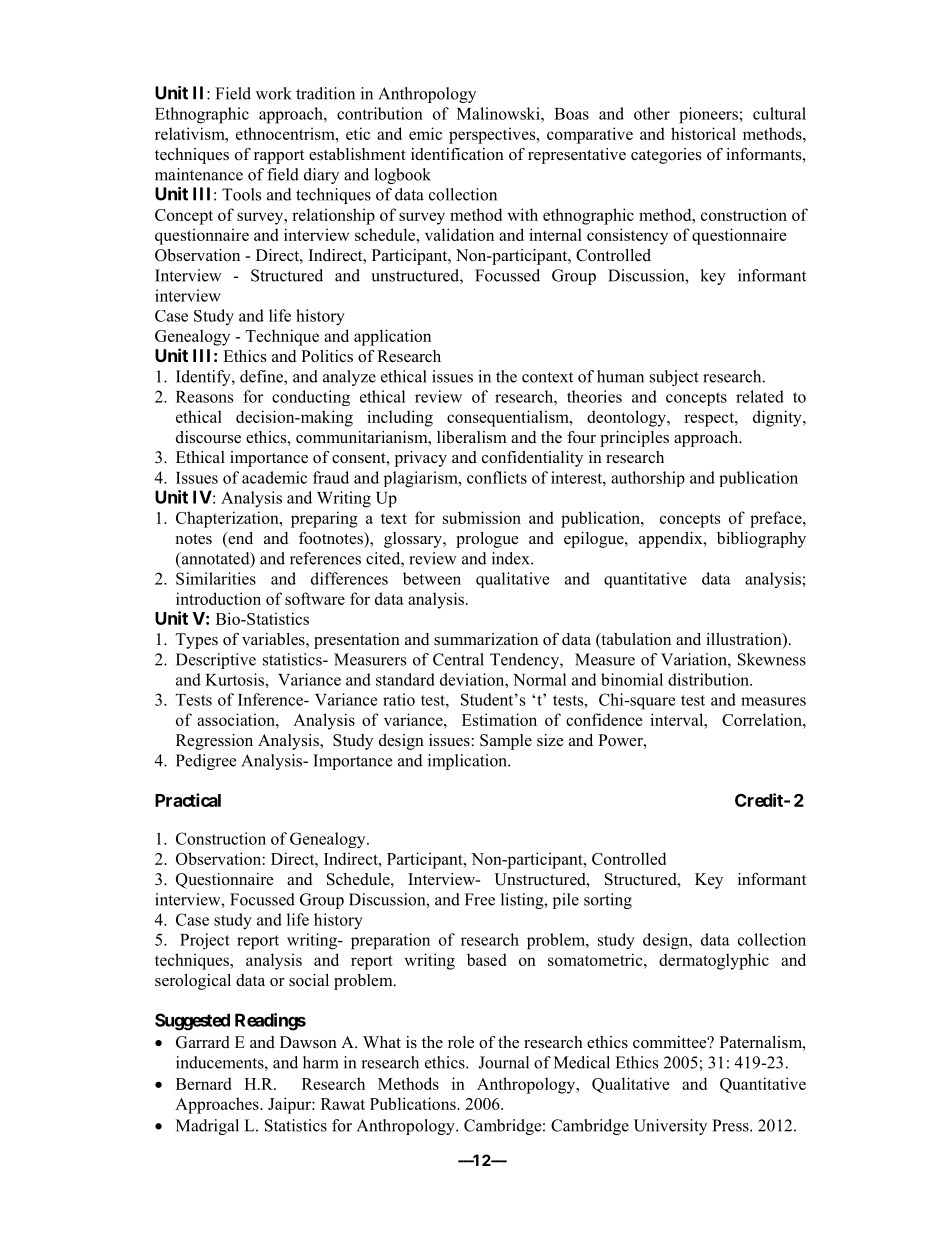 This screenshot has width=952, height=1233. Describe the element at coordinates (493, 135) in the screenshot. I see `perspectives` at that location.
